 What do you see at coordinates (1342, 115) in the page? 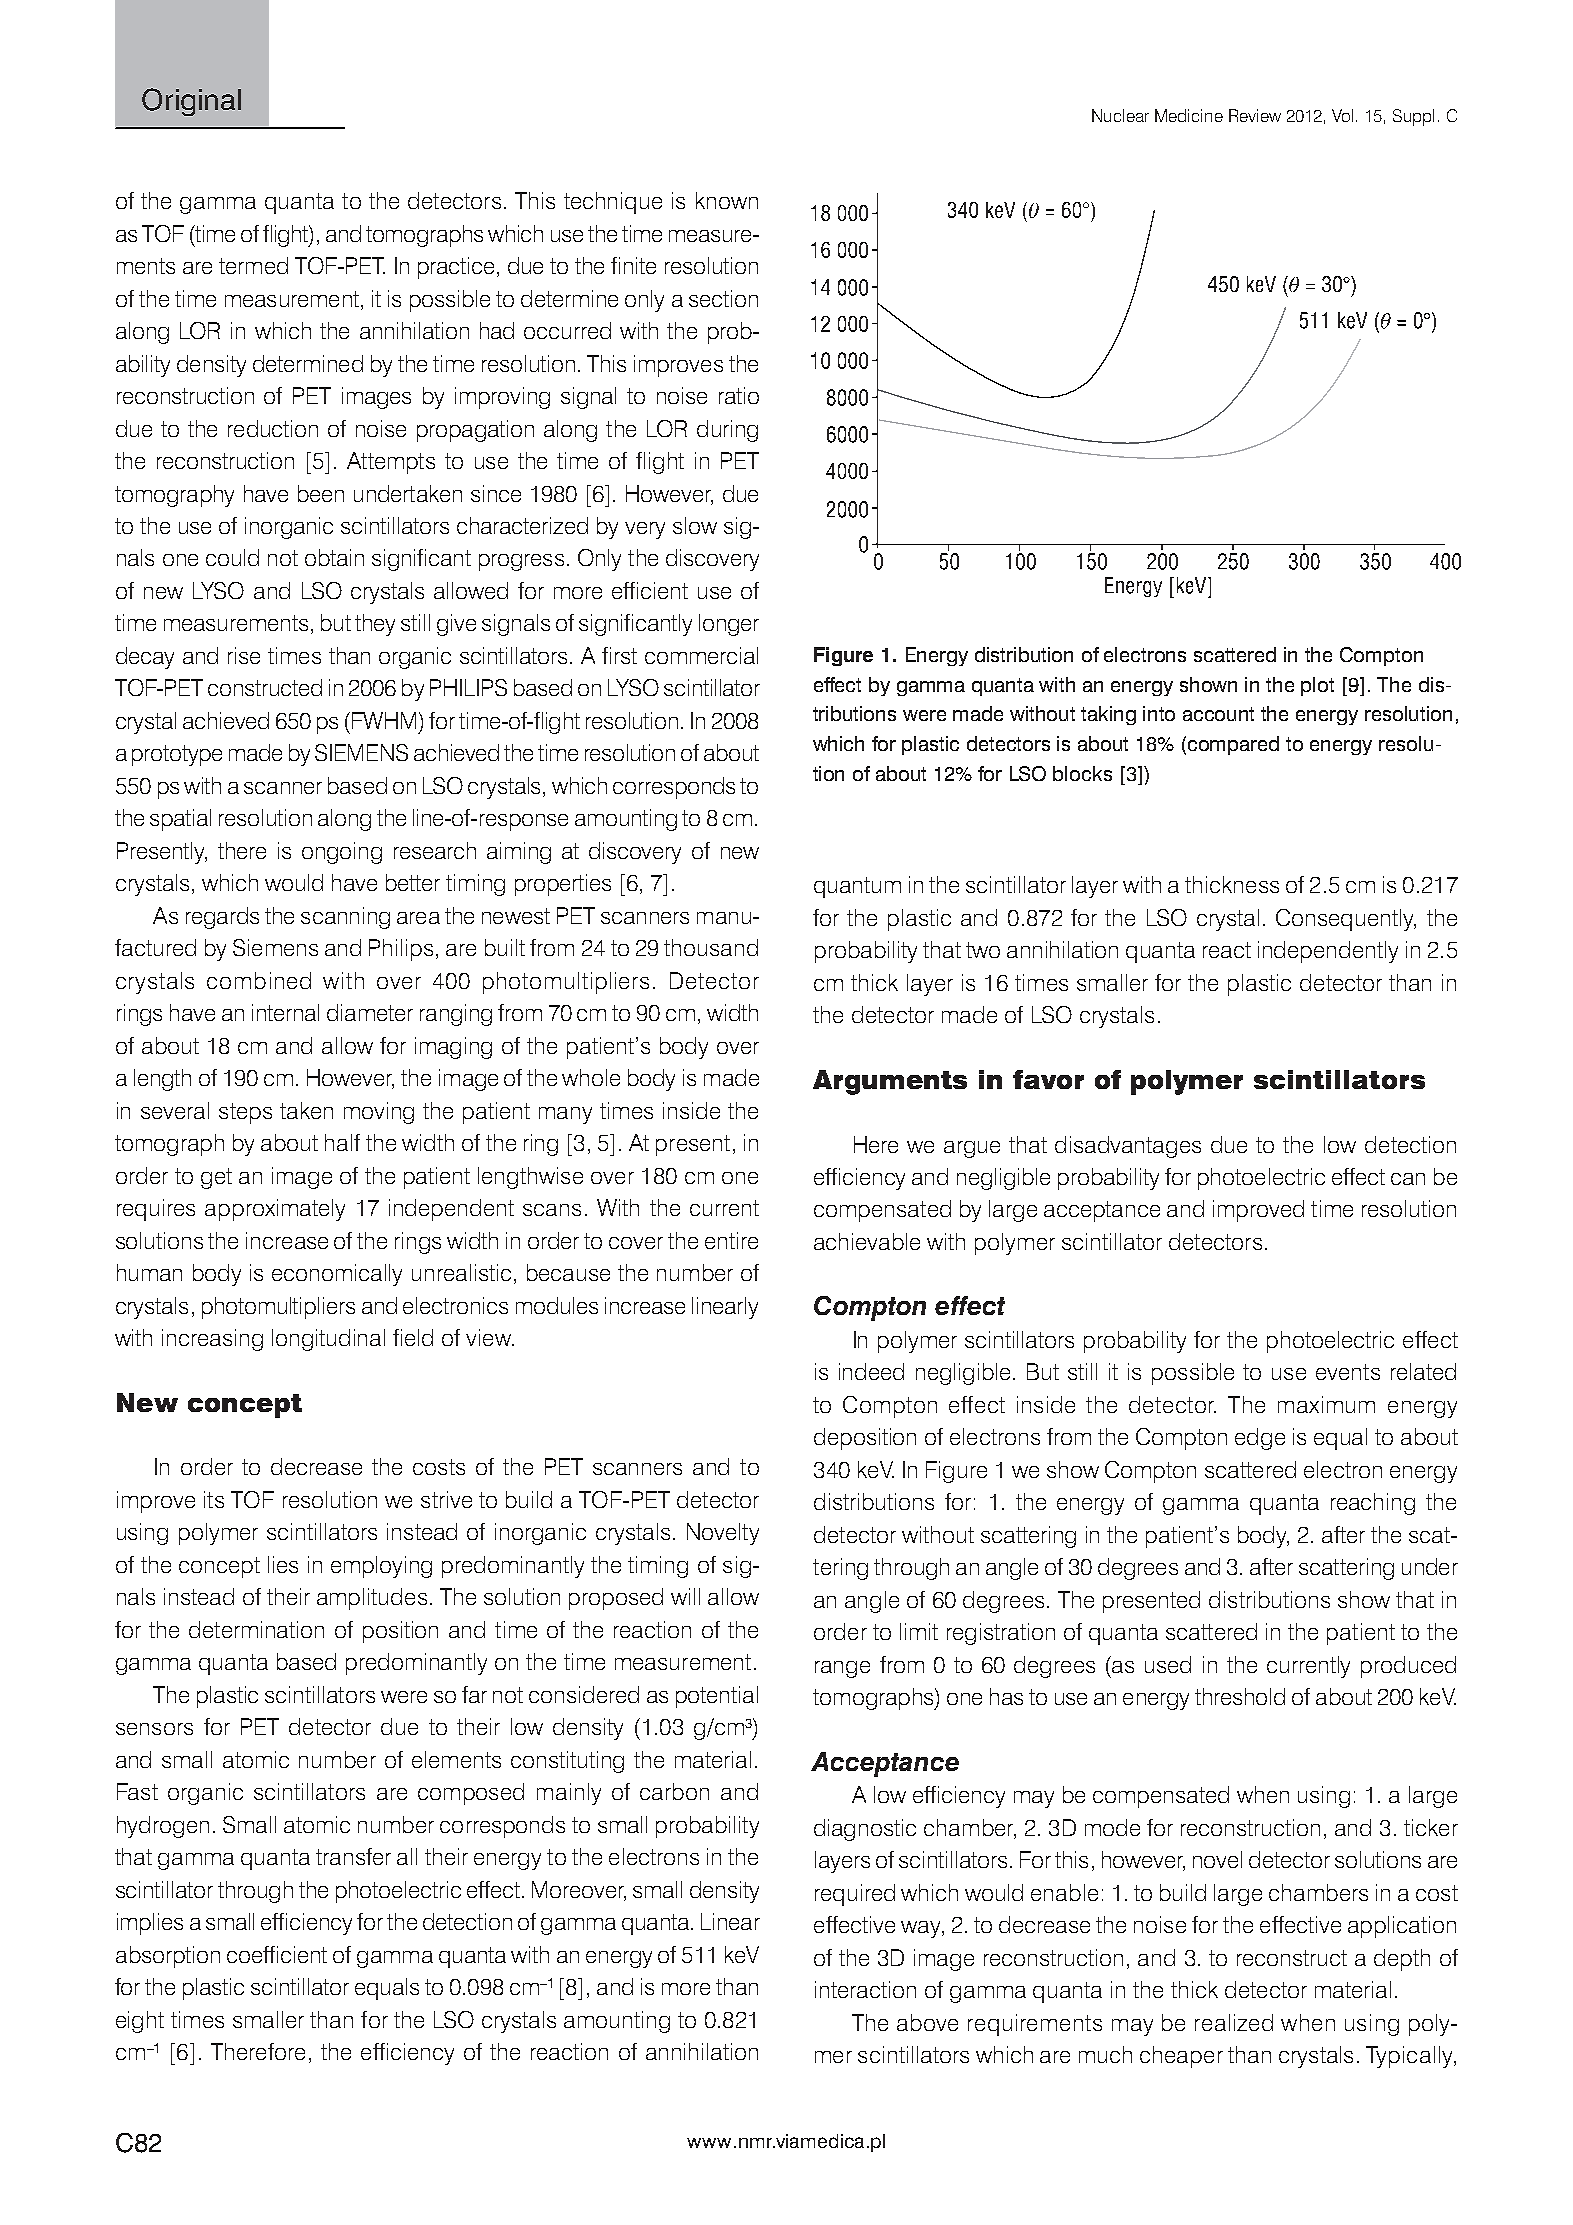
I see `Vol` at bounding box center [1342, 115].
